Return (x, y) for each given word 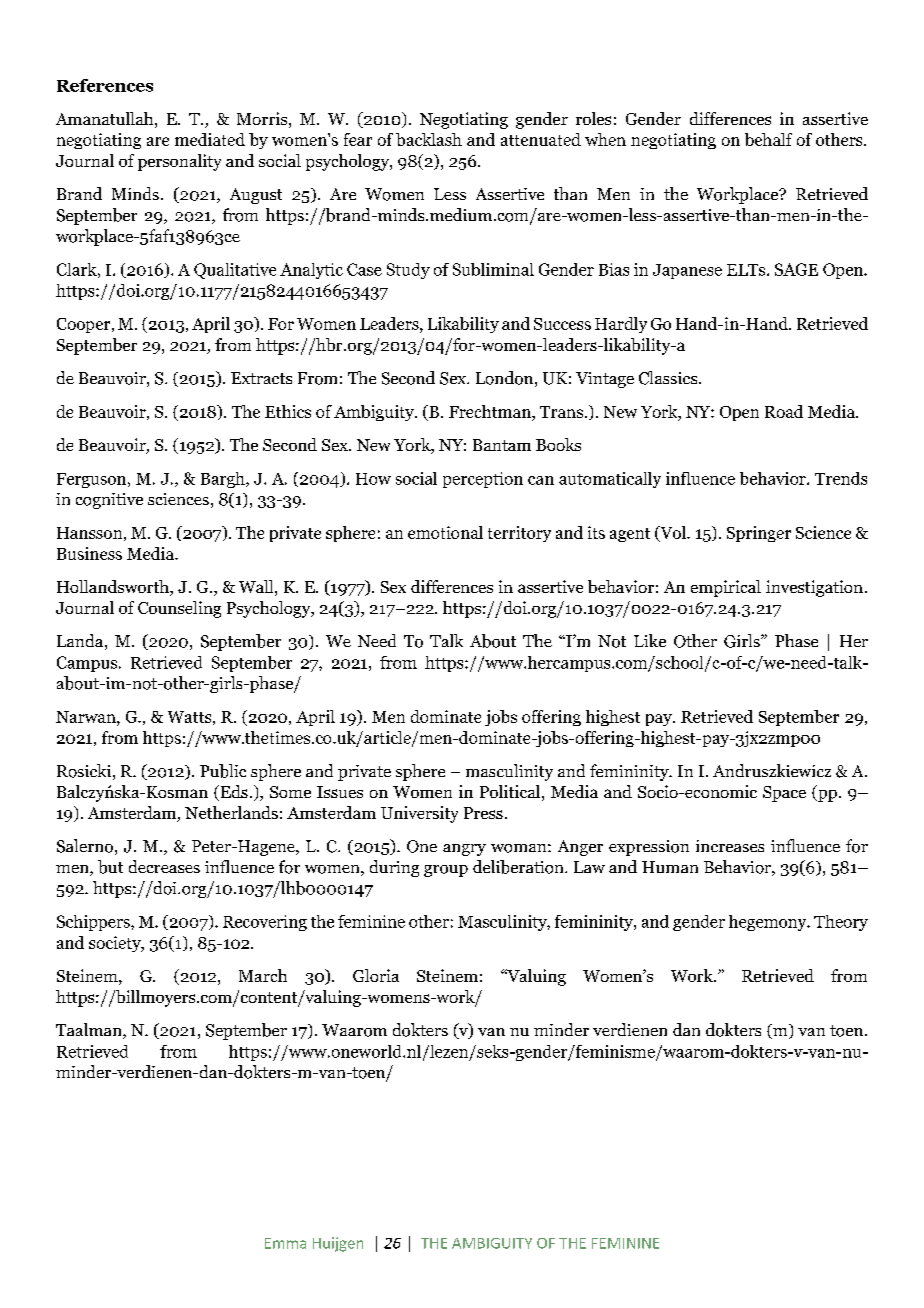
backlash (429, 139)
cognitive (109, 501)
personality (179, 162)
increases (730, 846)
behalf (768, 139)
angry (464, 850)
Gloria (376, 975)
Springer (759, 534)
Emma (285, 1243)
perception (483, 480)
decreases (164, 866)
